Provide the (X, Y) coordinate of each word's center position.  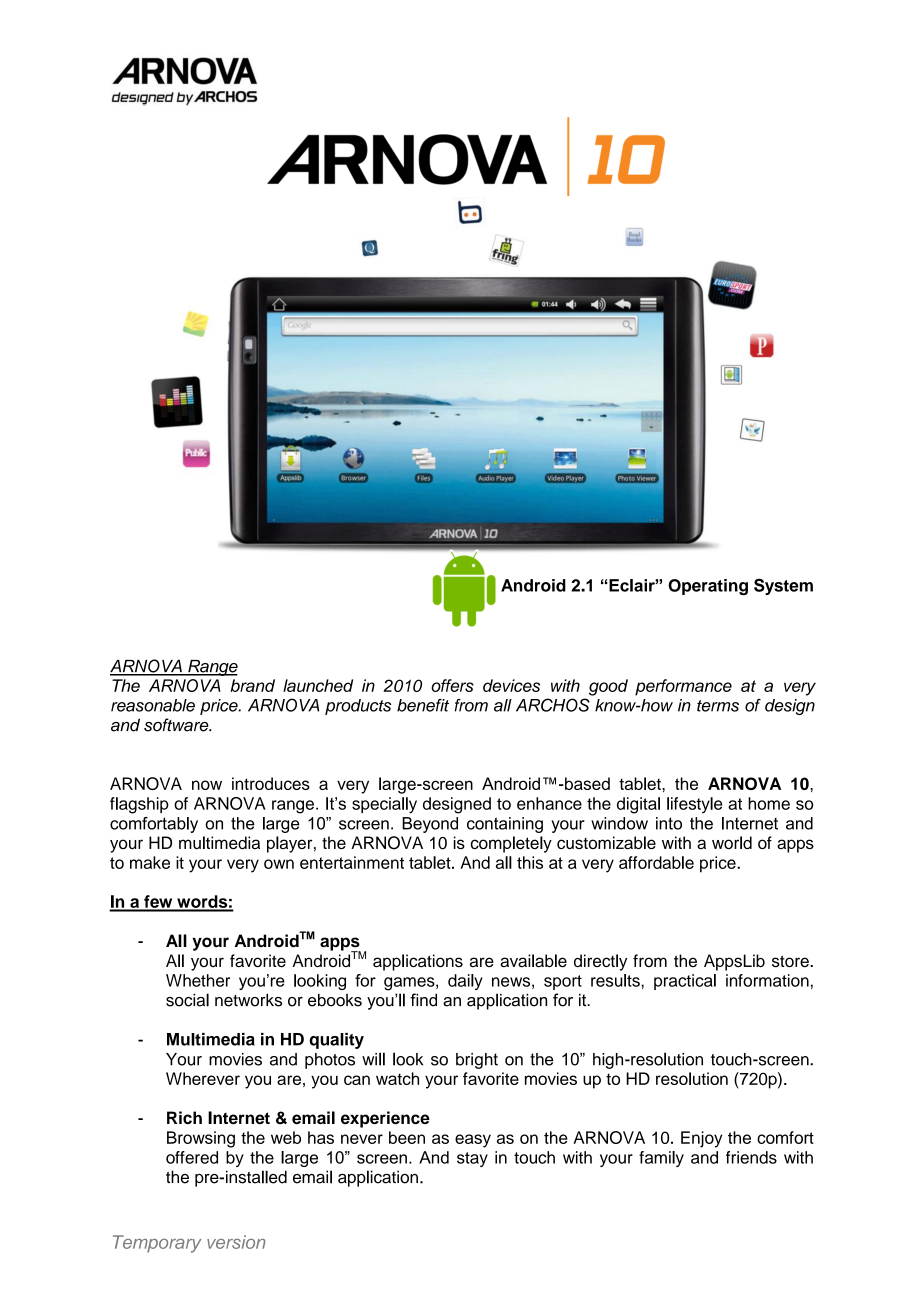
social (187, 1000)
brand (252, 685)
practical (685, 982)
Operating (708, 587)
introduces (271, 783)
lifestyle (694, 805)
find (423, 1000)
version (236, 1242)
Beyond (430, 825)
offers (452, 685)
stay (472, 1159)
